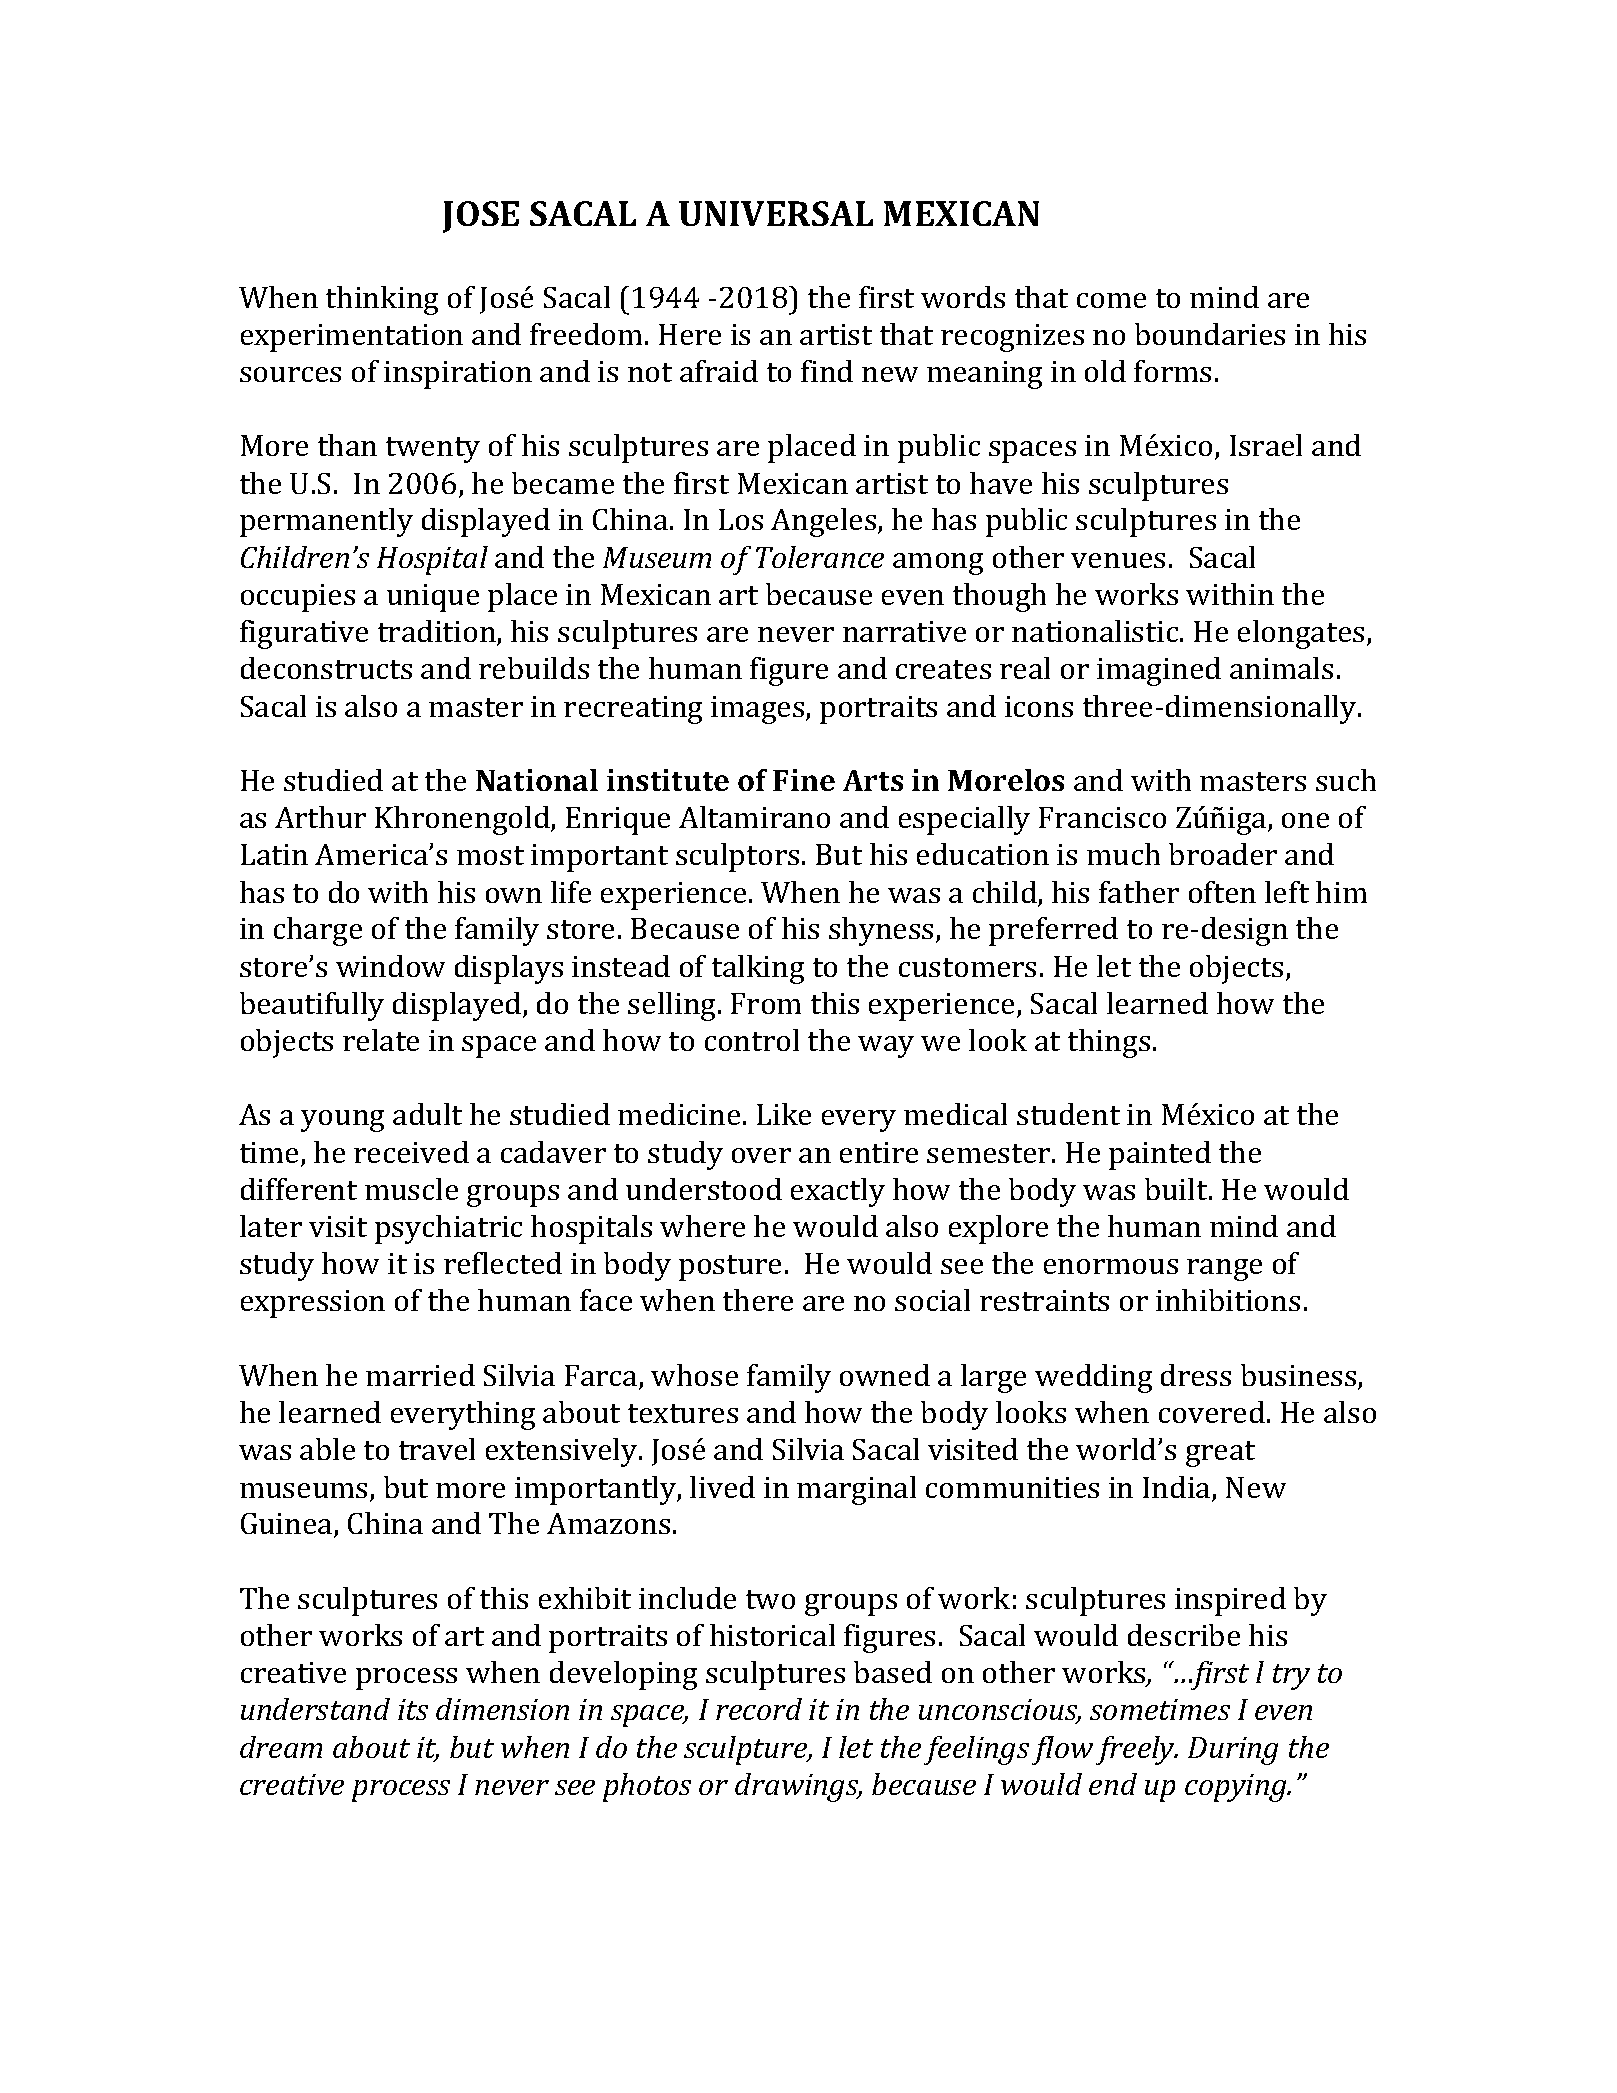  Describe the element at coordinates (1159, 671) in the document. I see `imagined` at that location.
